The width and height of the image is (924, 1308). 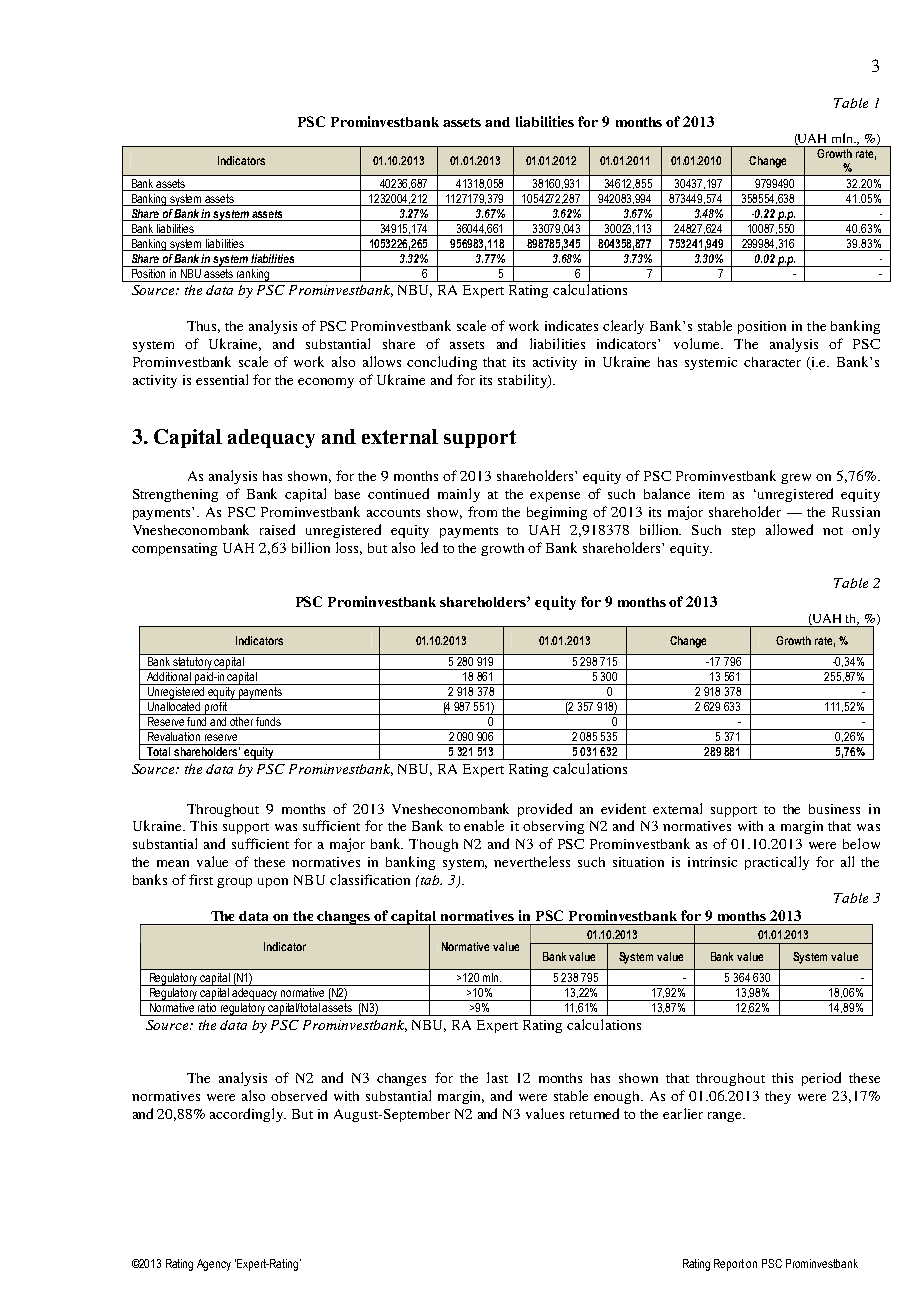 I want to click on Agency, so click(x=214, y=1265).
